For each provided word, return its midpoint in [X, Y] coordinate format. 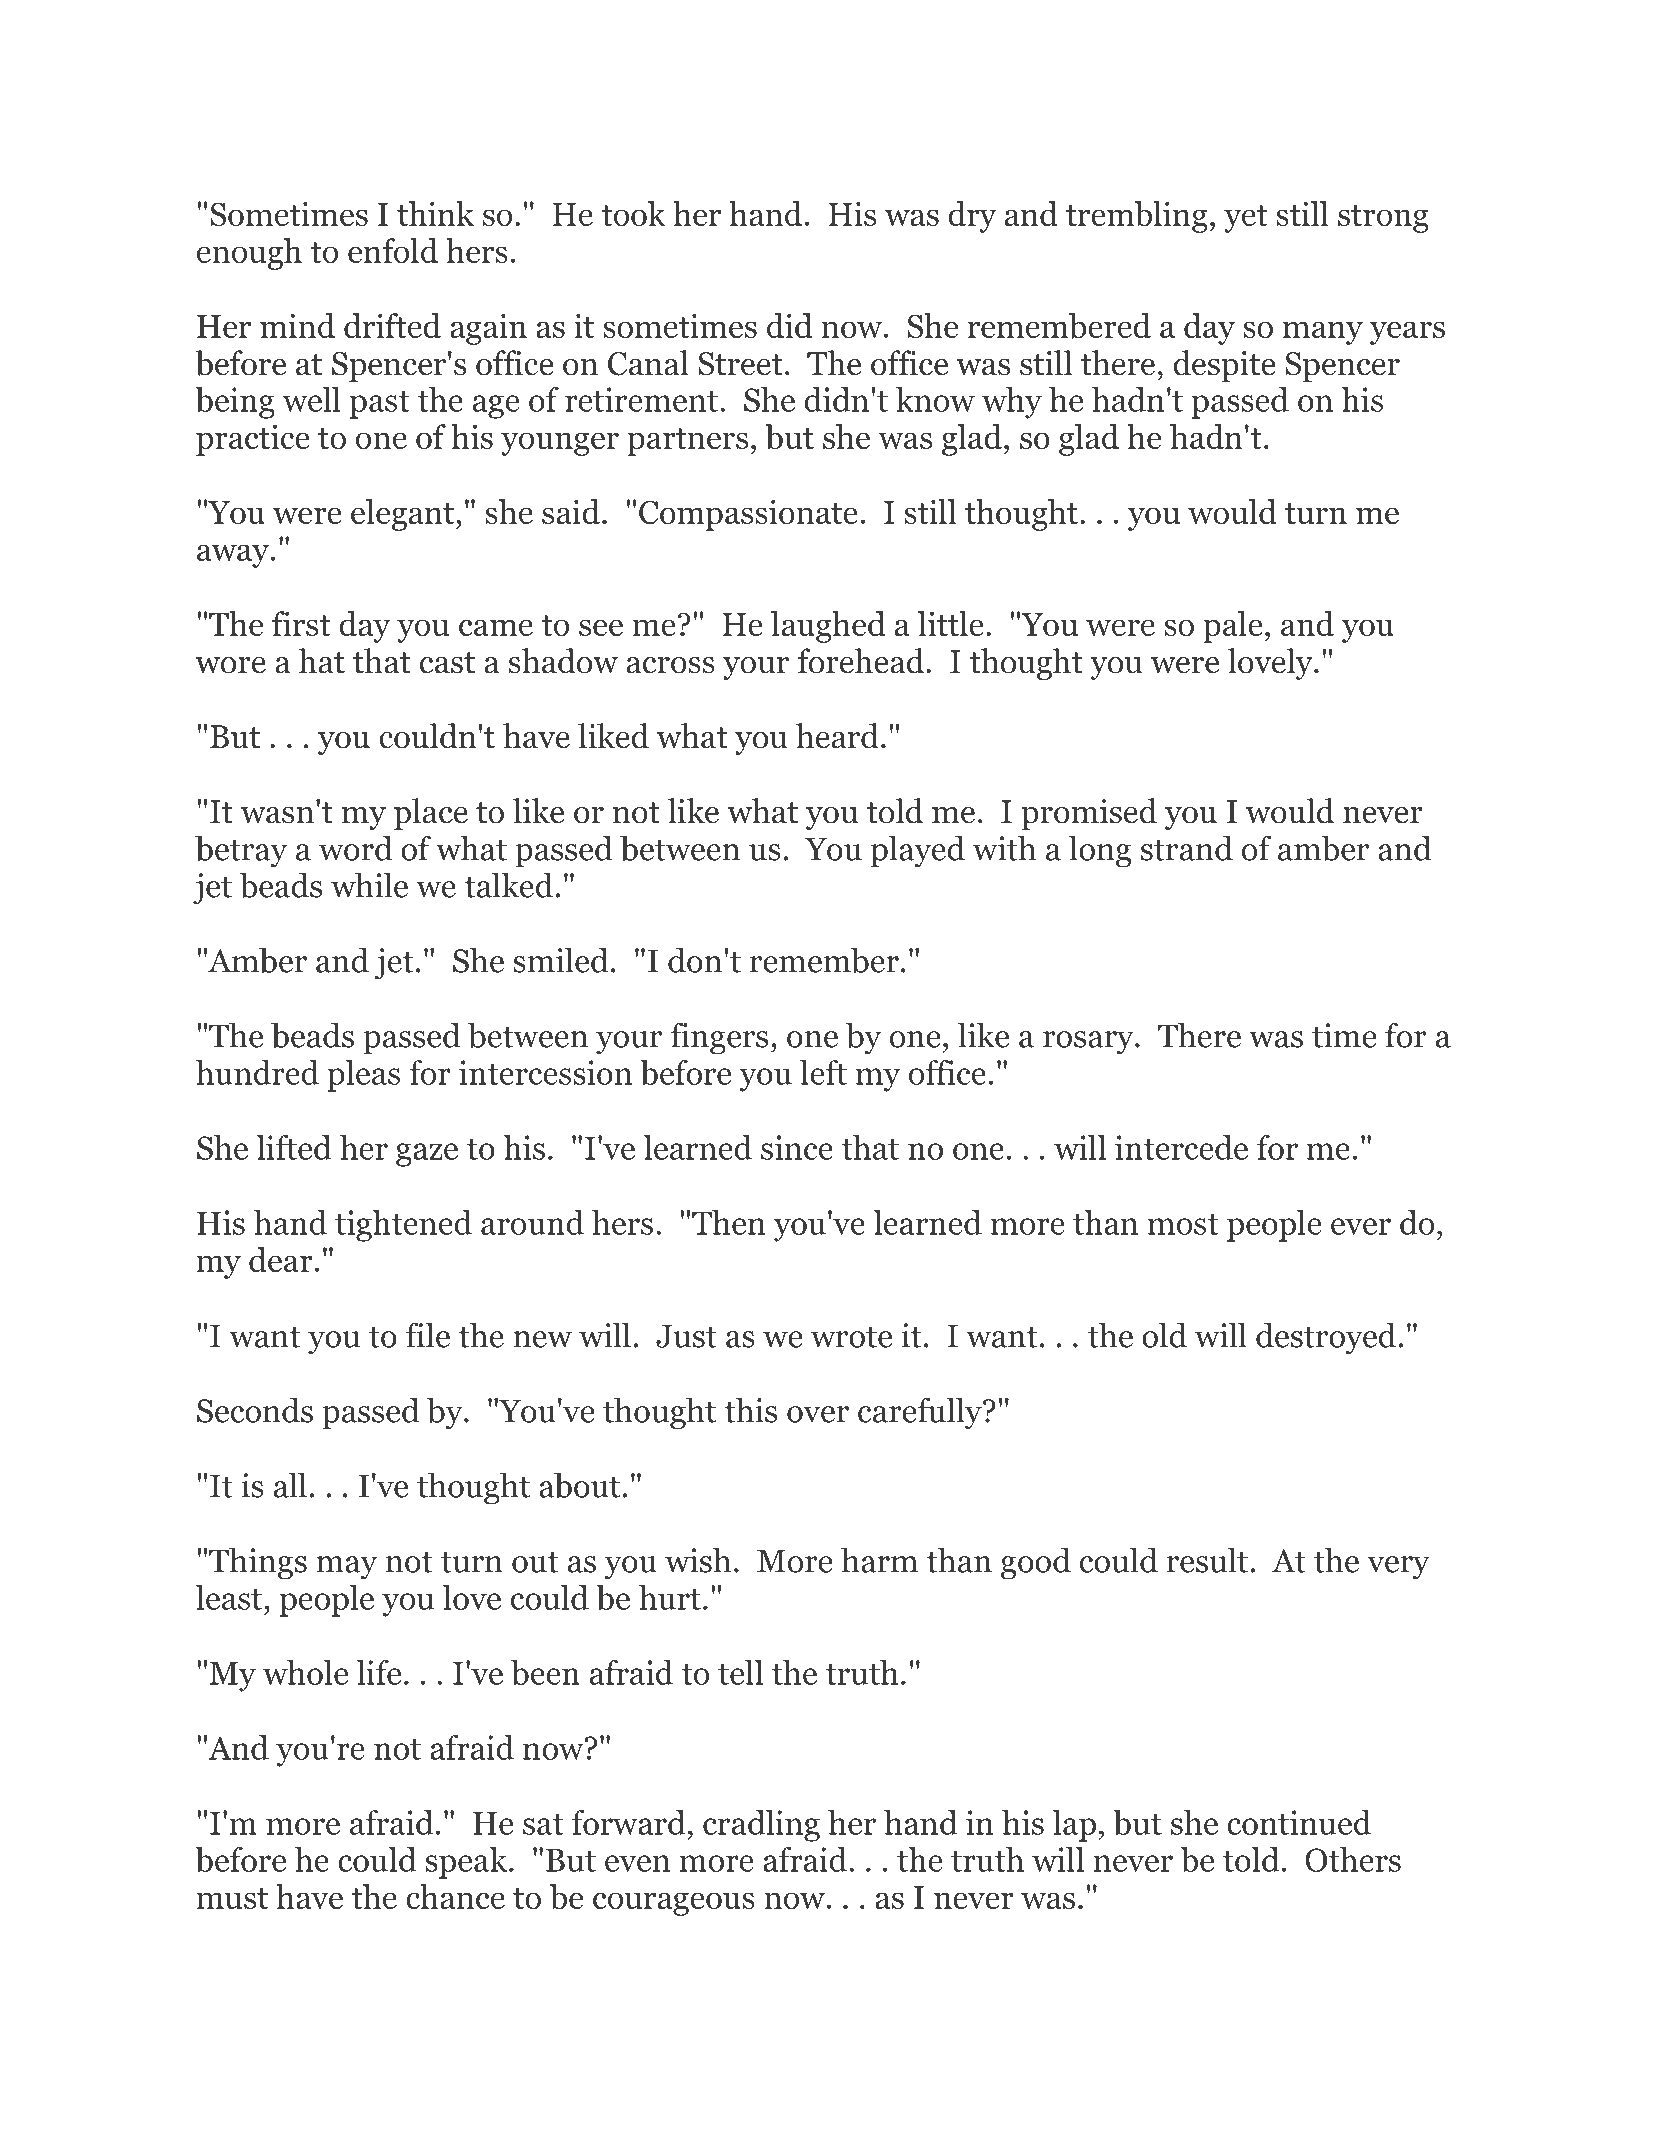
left [823, 1072]
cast [447, 663]
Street [740, 364]
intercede [1181, 1147]
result [1207, 1560]
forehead [860, 661]
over [818, 1414]
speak [467, 1863]
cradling [761, 1826]
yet [1246, 219]
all [290, 1485]
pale [1233, 627]
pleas [363, 1076]
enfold [393, 250]
